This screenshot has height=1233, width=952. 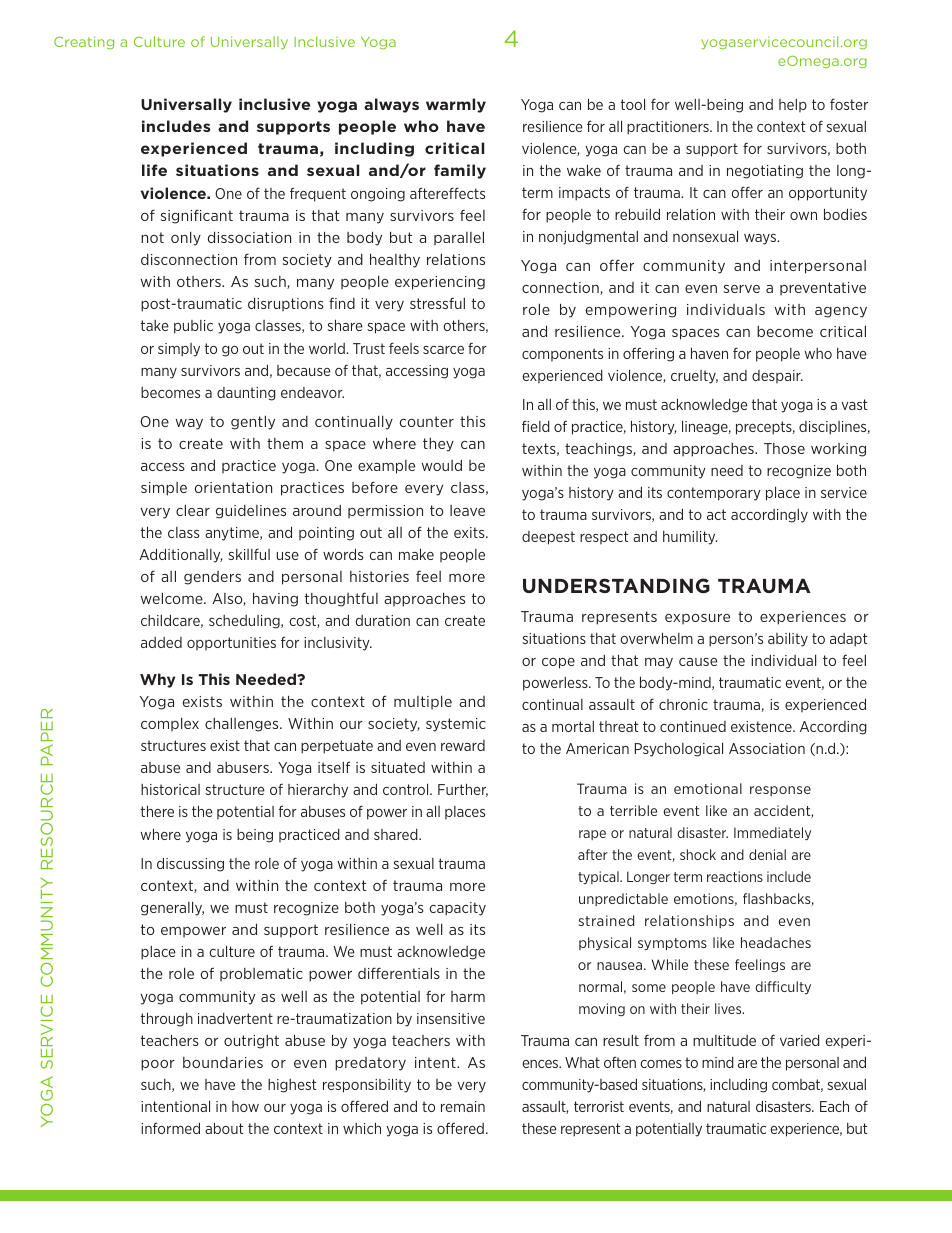 I want to click on daunting, so click(x=246, y=394).
